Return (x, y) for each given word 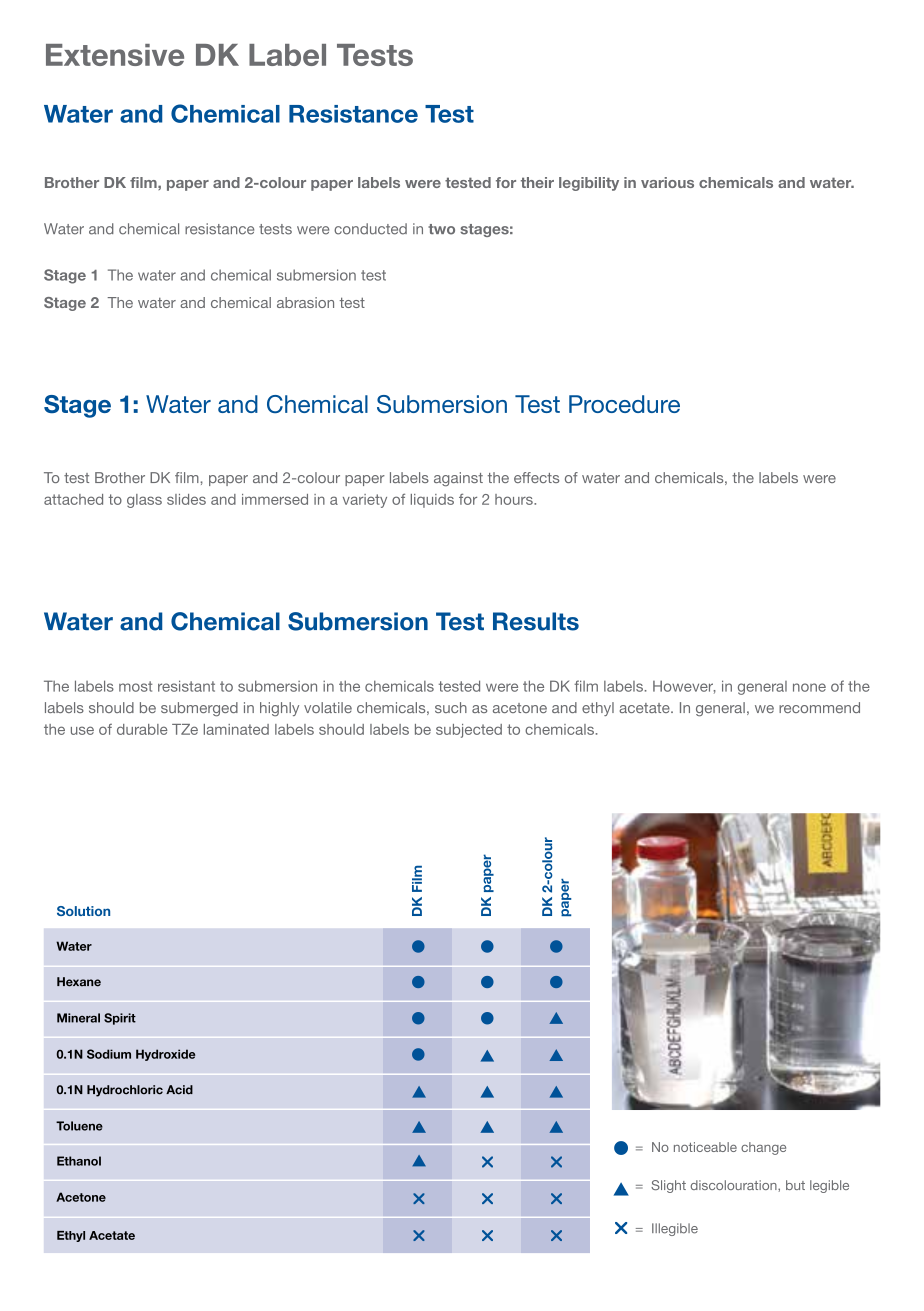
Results (536, 621)
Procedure (624, 404)
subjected (469, 731)
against (458, 479)
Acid (179, 1090)
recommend (819, 707)
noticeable (705, 1147)
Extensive (115, 55)
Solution (83, 911)
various (667, 182)
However (684, 687)
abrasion (305, 302)
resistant (186, 686)
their (537, 182)
